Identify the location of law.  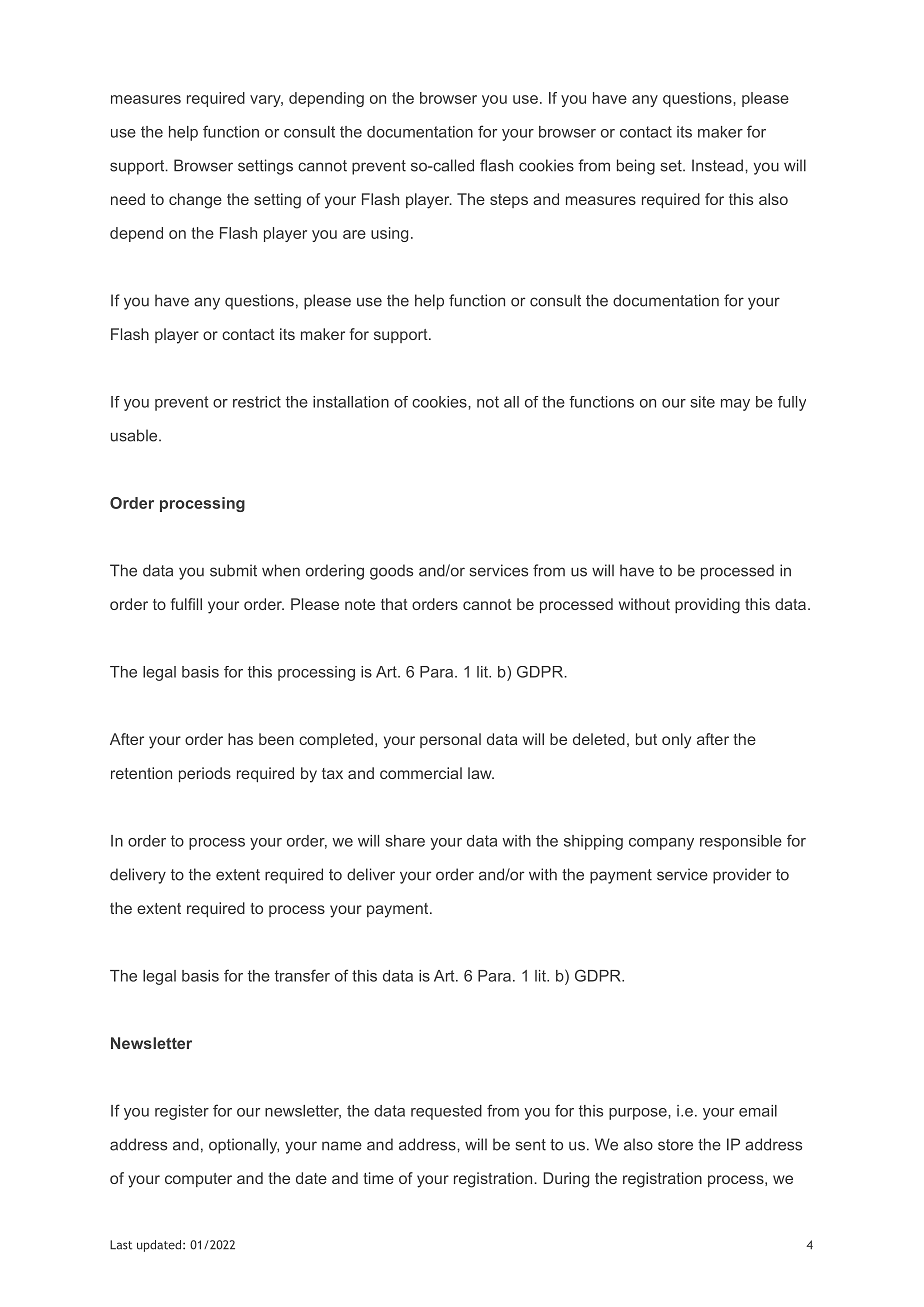
(481, 773).
